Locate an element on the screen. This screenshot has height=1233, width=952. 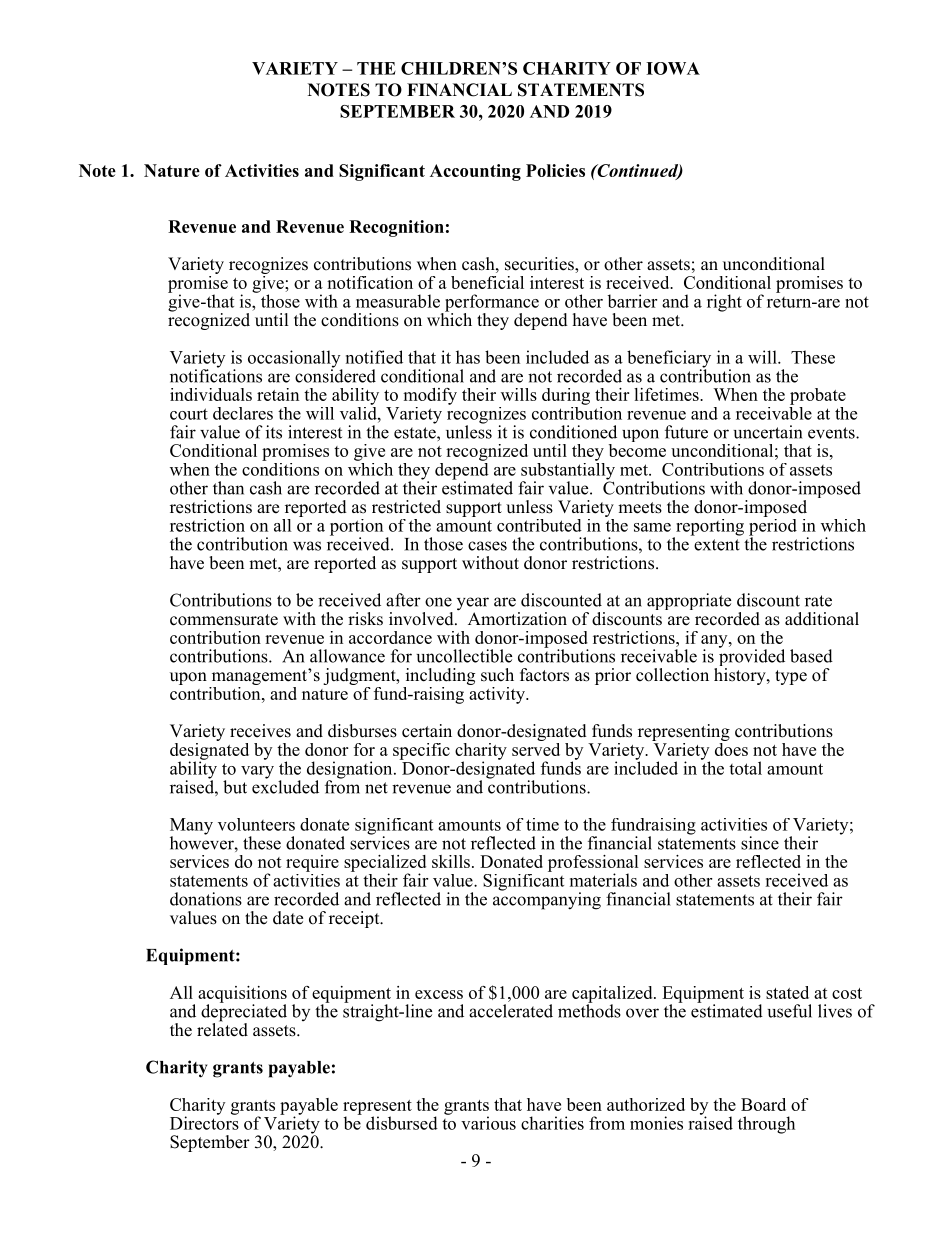
occasionally is located at coordinates (295, 360).
